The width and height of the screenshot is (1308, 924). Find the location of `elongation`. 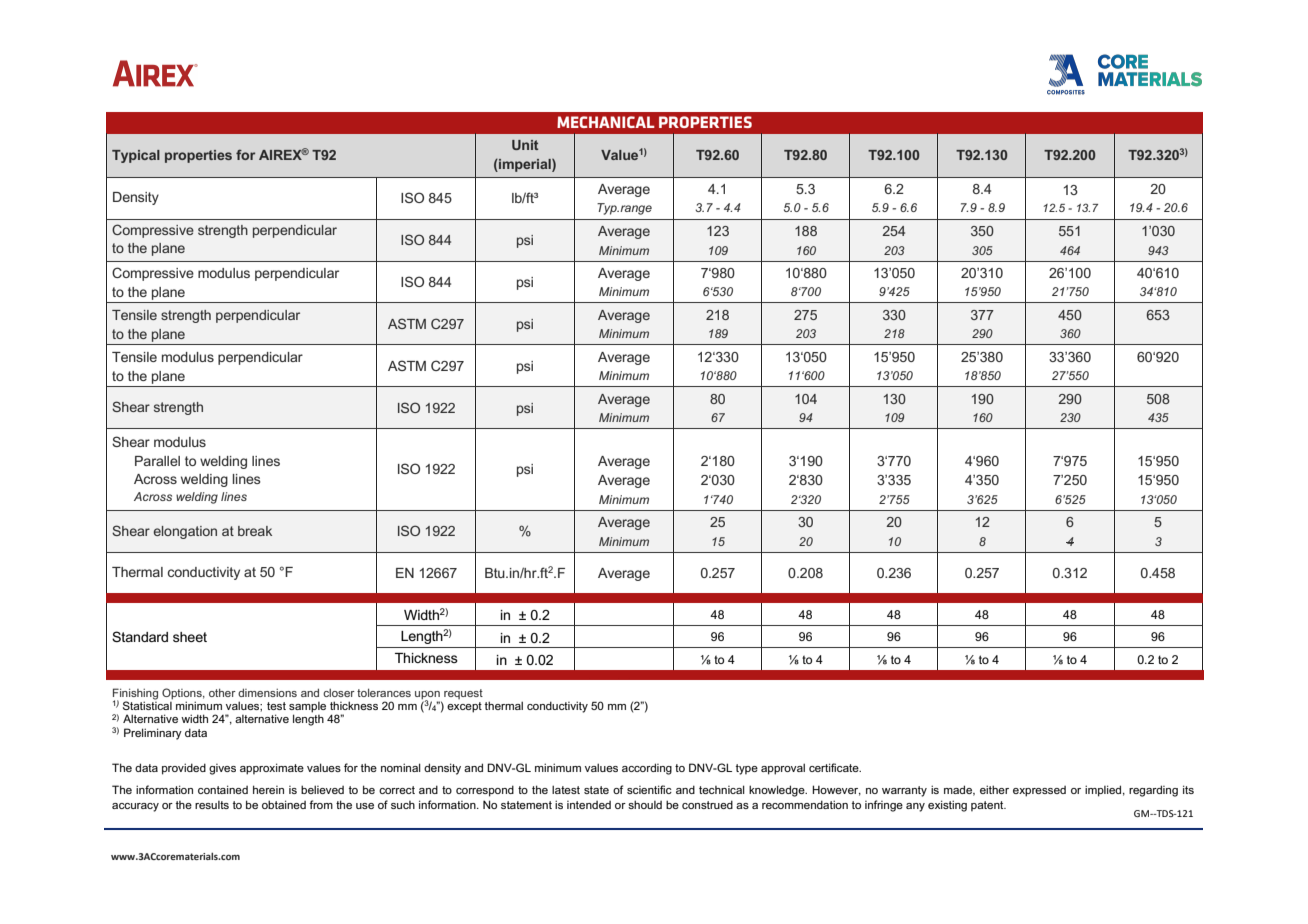

elongation is located at coordinates (185, 532).
